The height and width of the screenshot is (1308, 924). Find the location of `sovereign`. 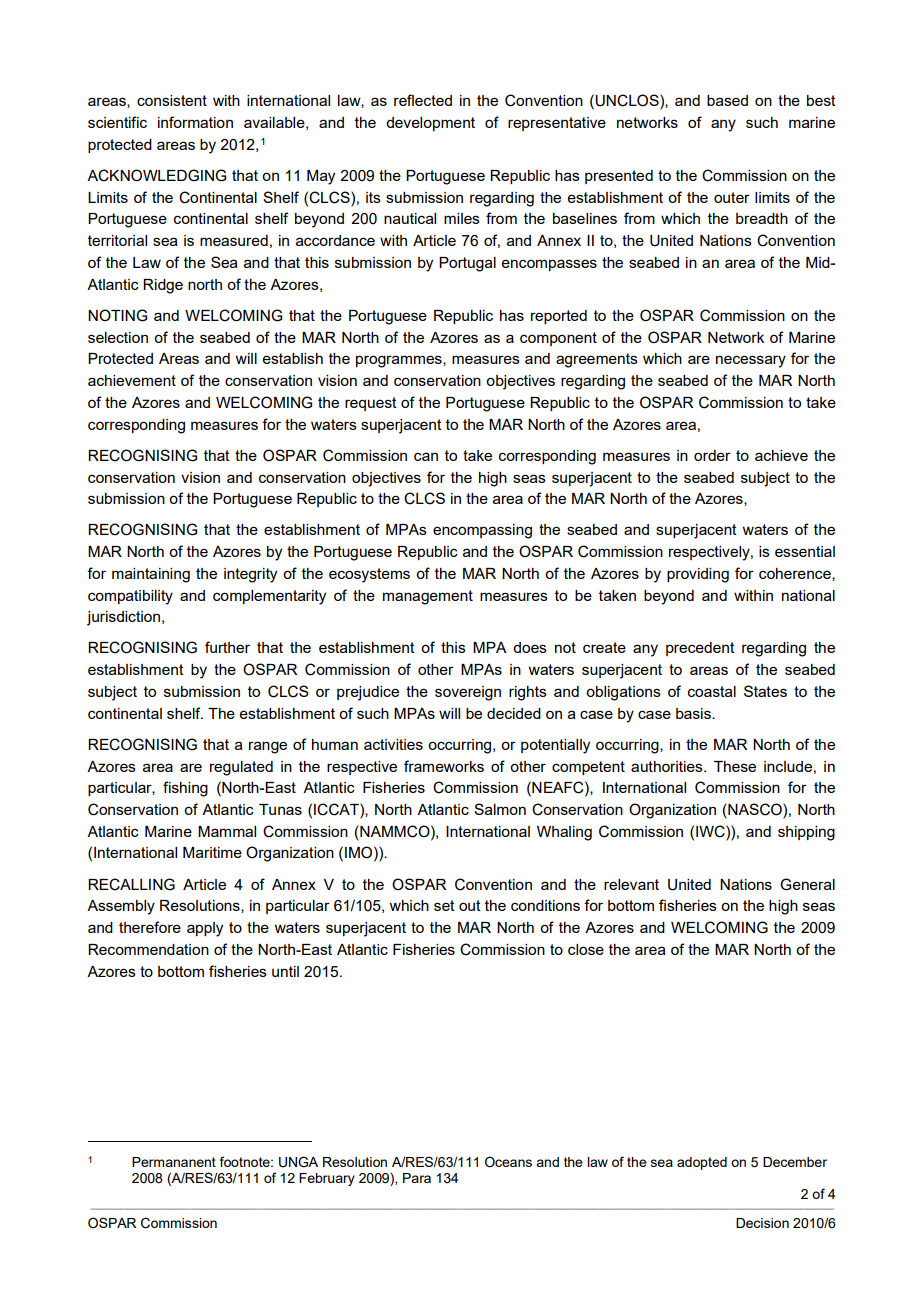

sovereign is located at coordinates (468, 693).
